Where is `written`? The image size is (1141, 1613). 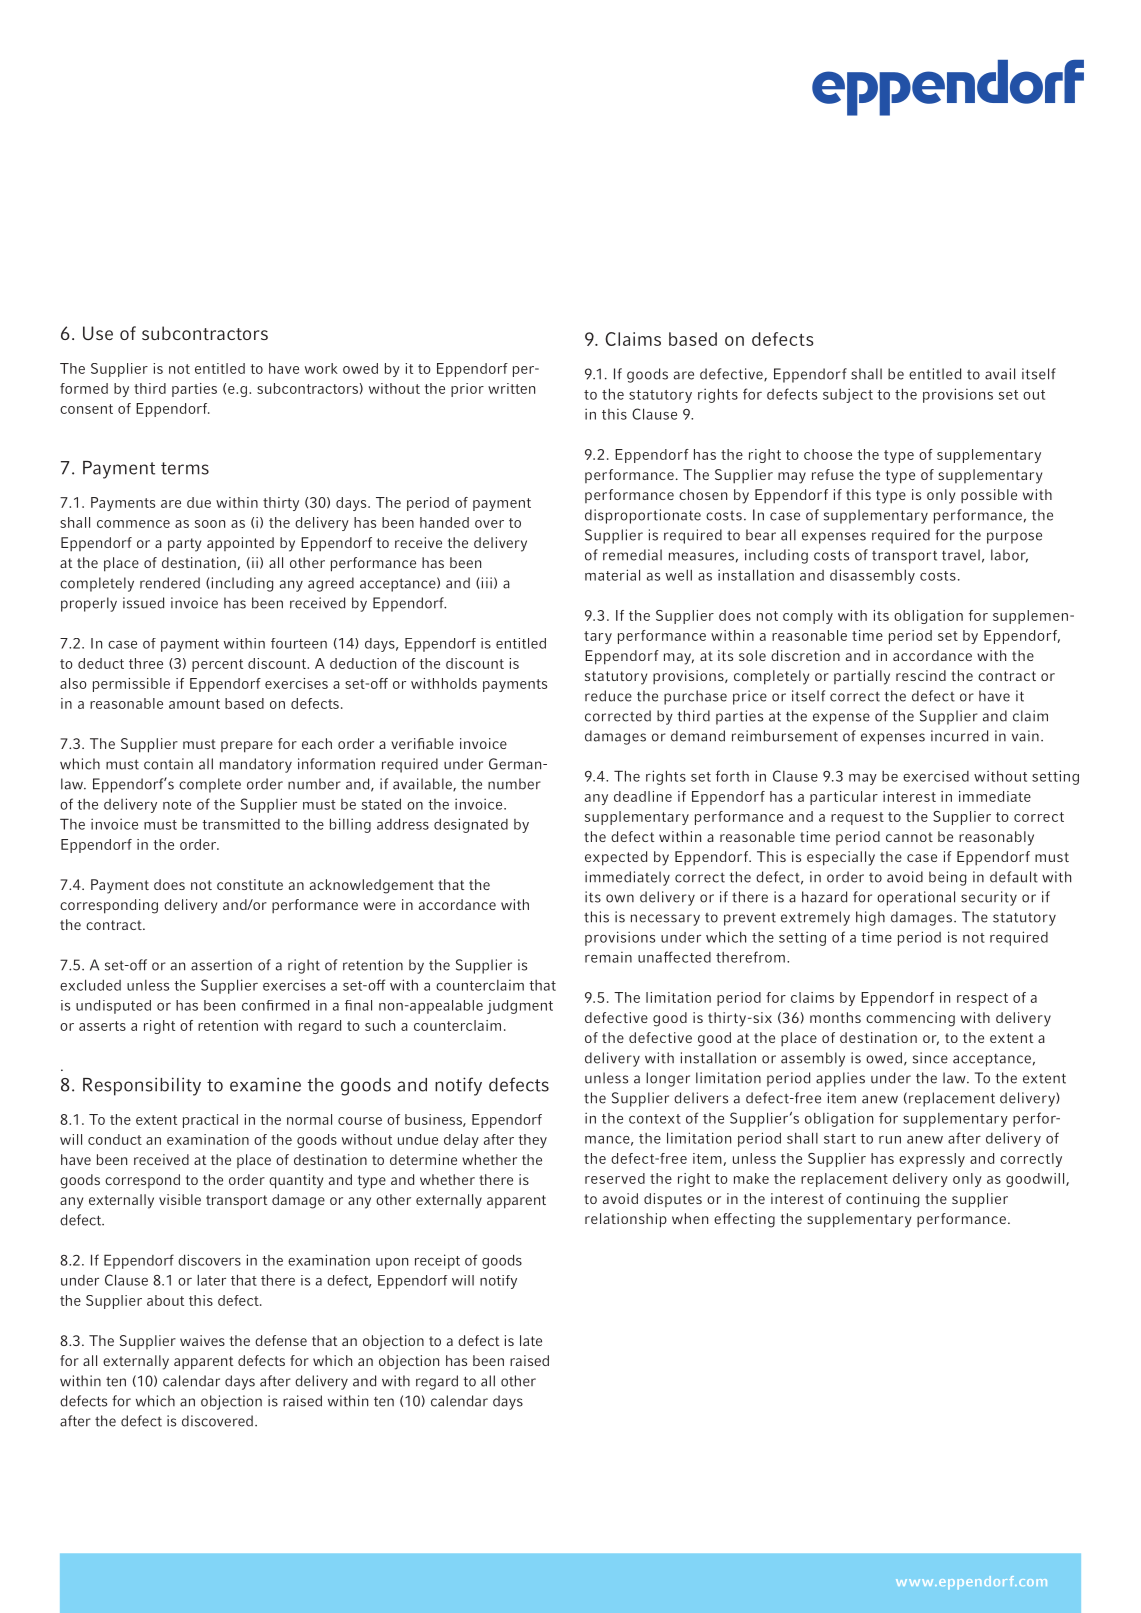 written is located at coordinates (511, 388).
